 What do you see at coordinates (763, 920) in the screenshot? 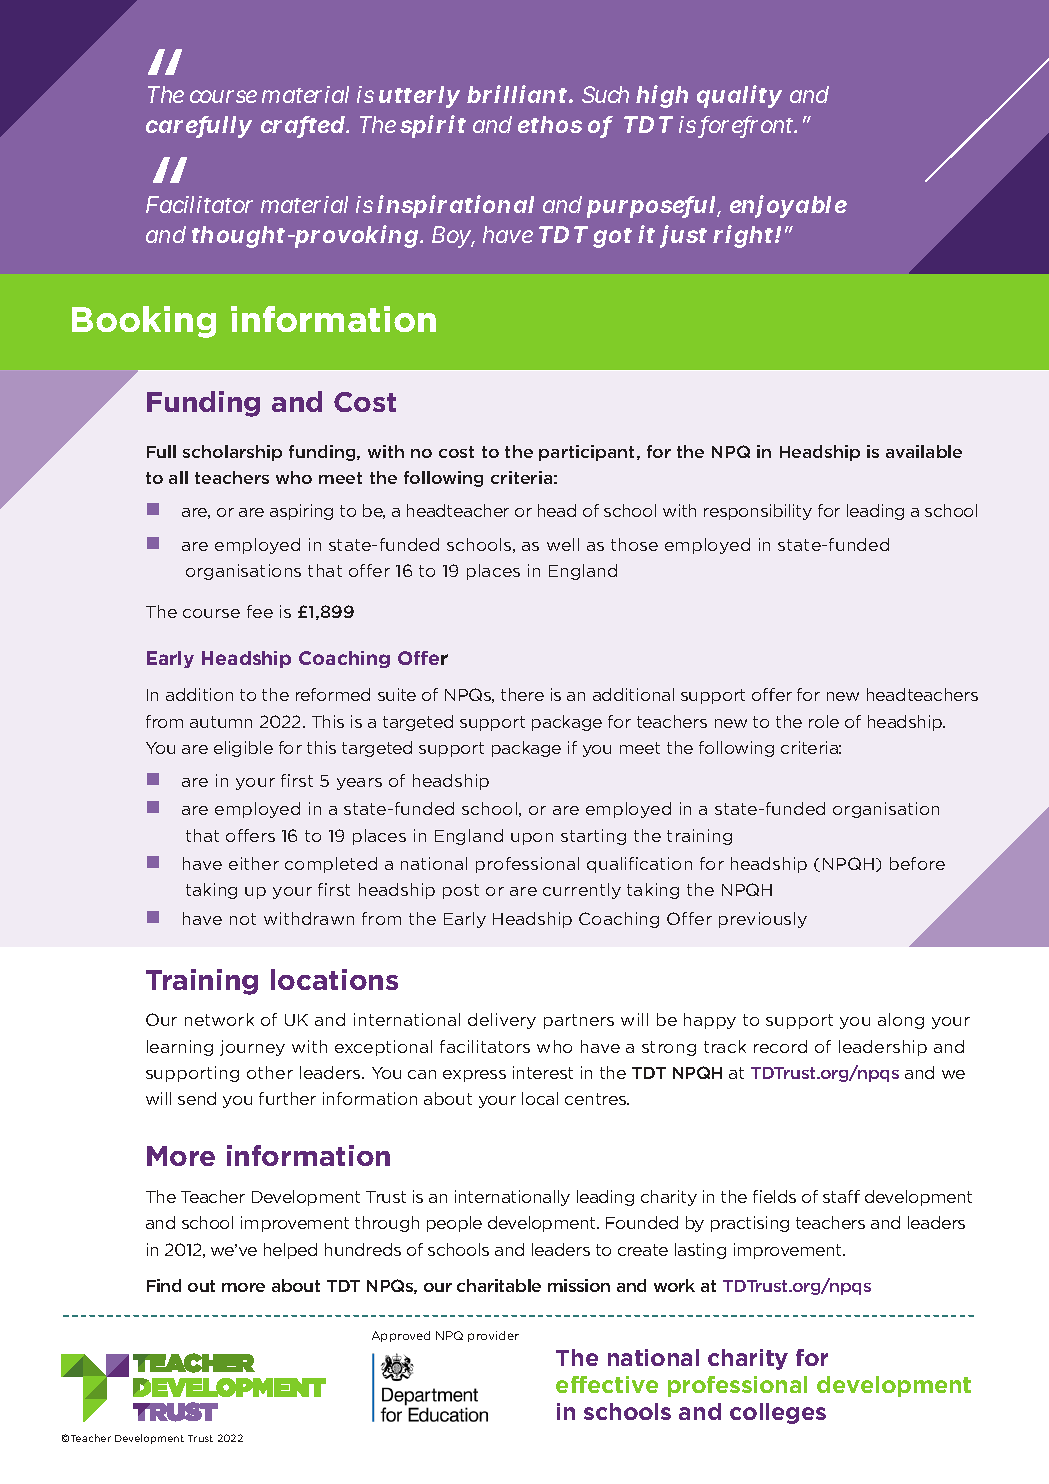
I see `previously` at bounding box center [763, 920].
